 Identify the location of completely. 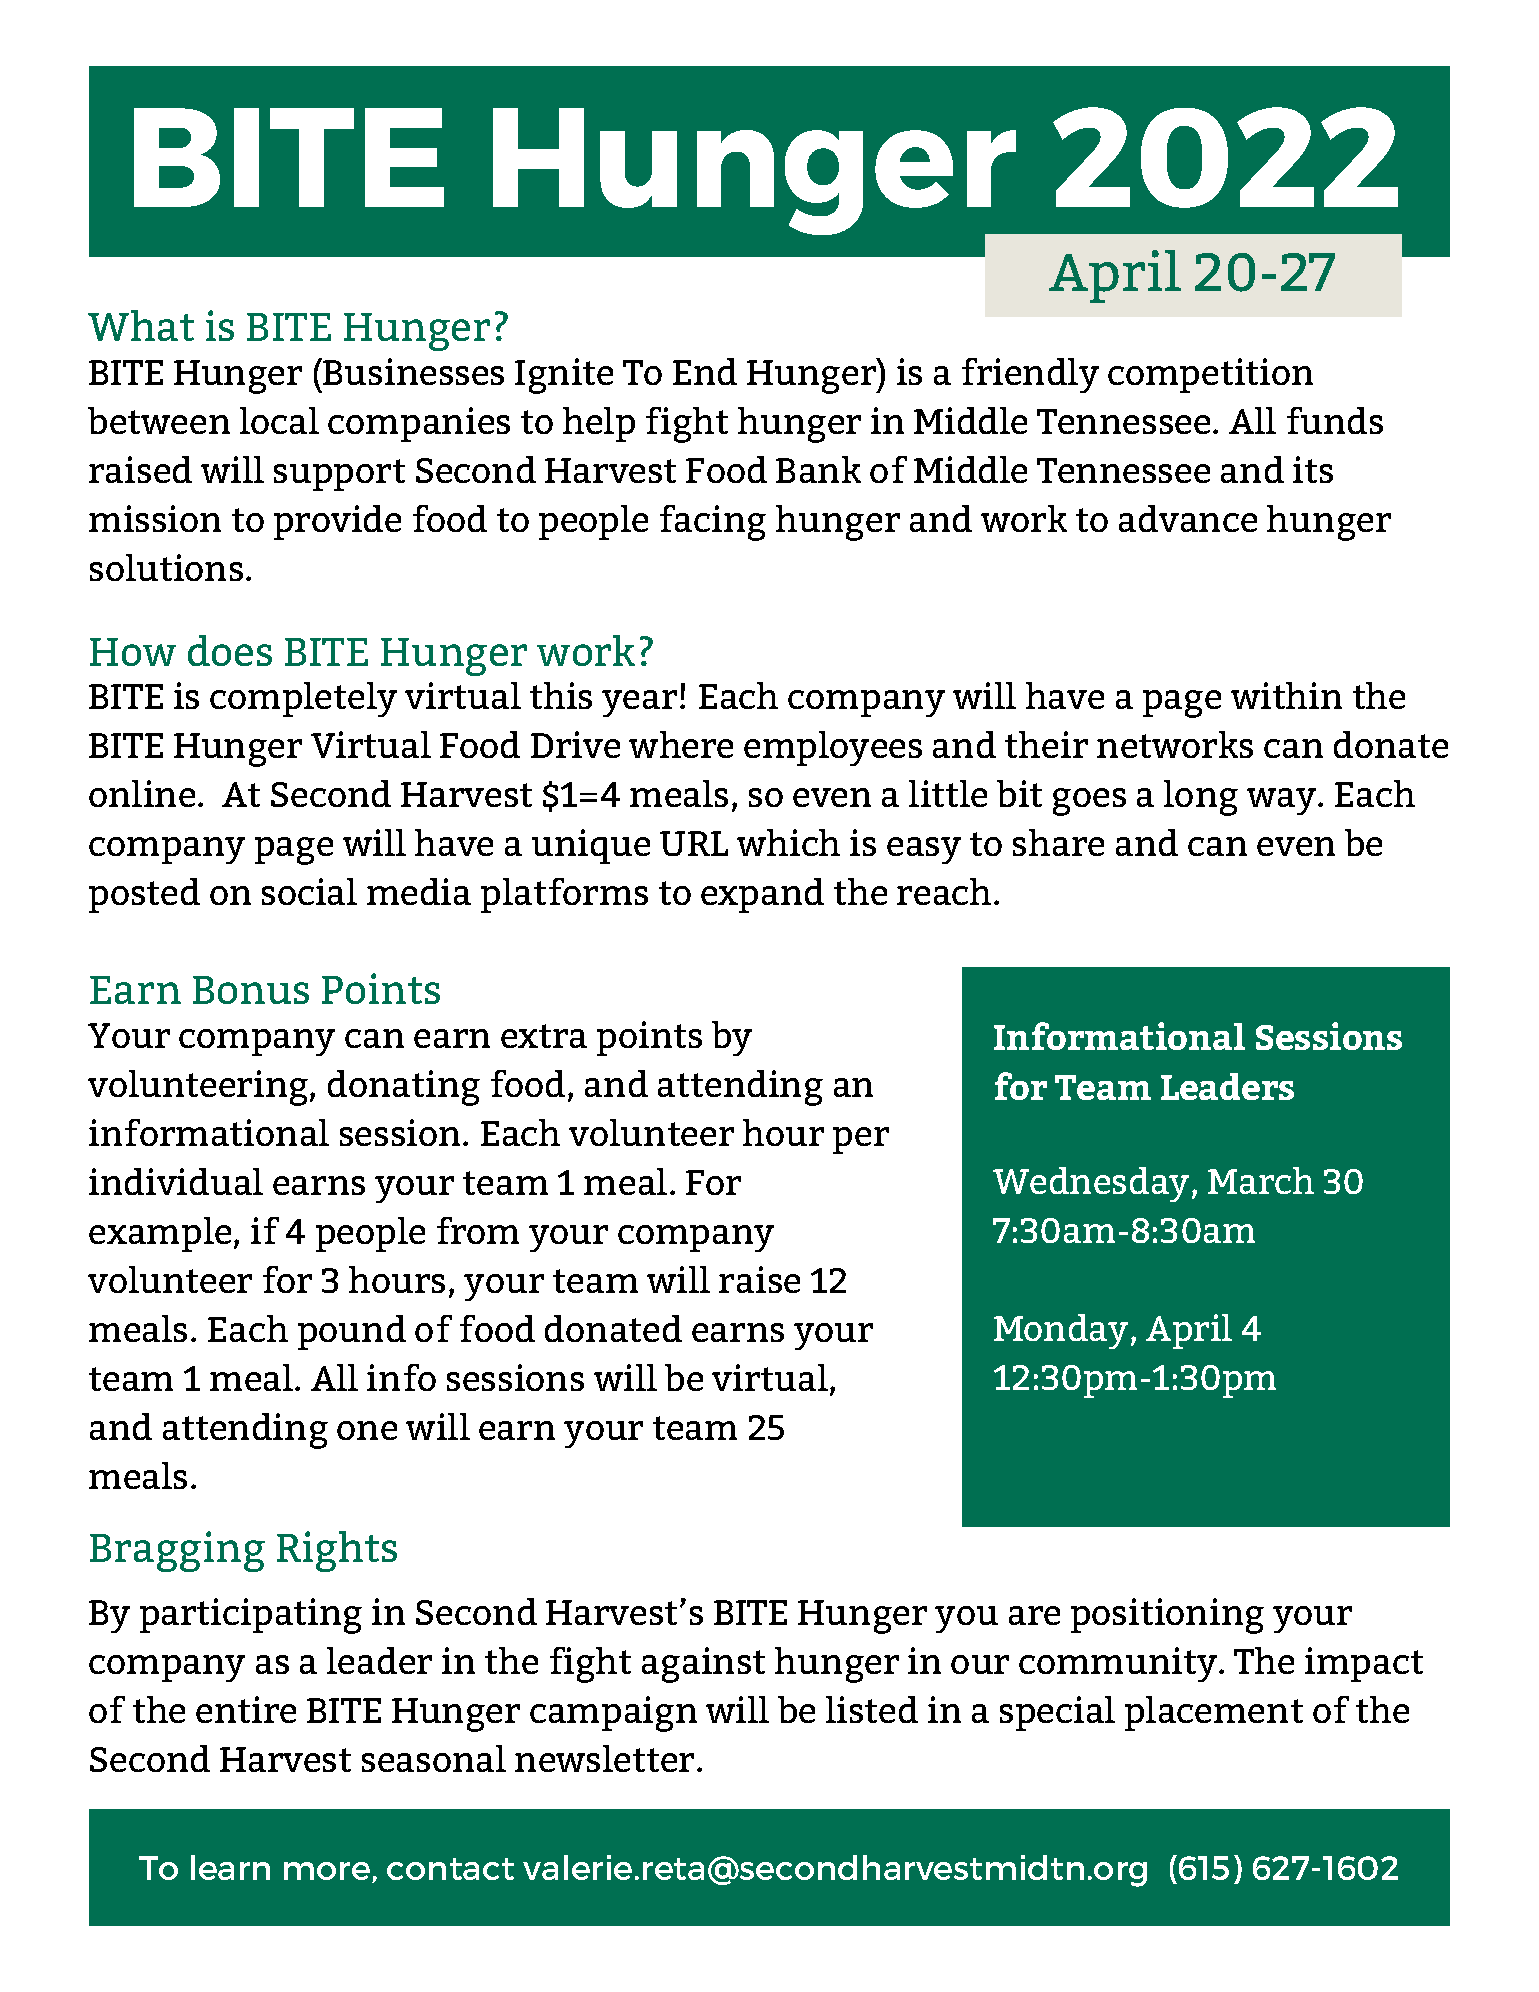
(303, 699).
